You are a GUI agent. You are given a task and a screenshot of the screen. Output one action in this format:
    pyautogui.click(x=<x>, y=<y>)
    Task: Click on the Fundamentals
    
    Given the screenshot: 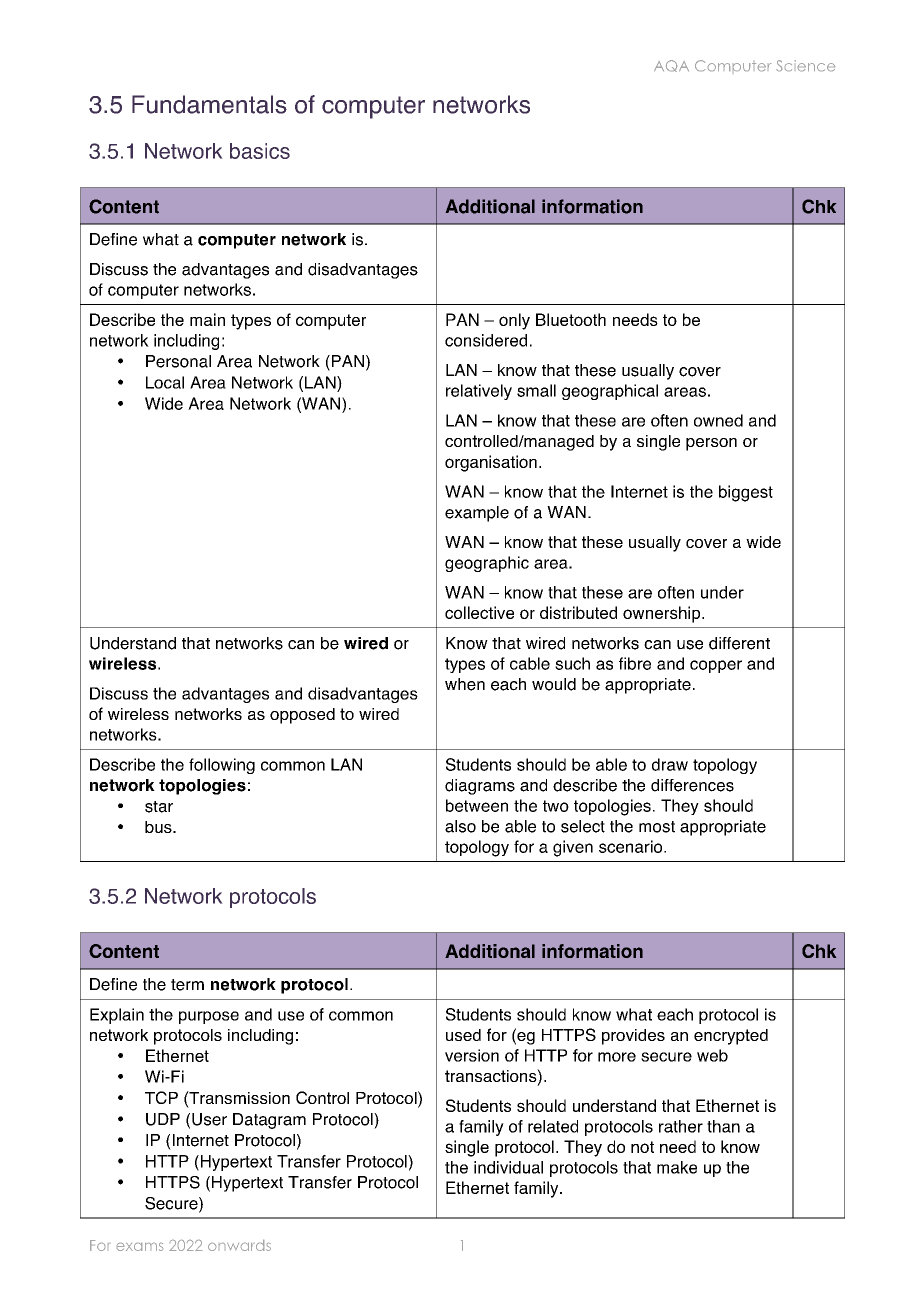 What is the action you would take?
    pyautogui.click(x=209, y=104)
